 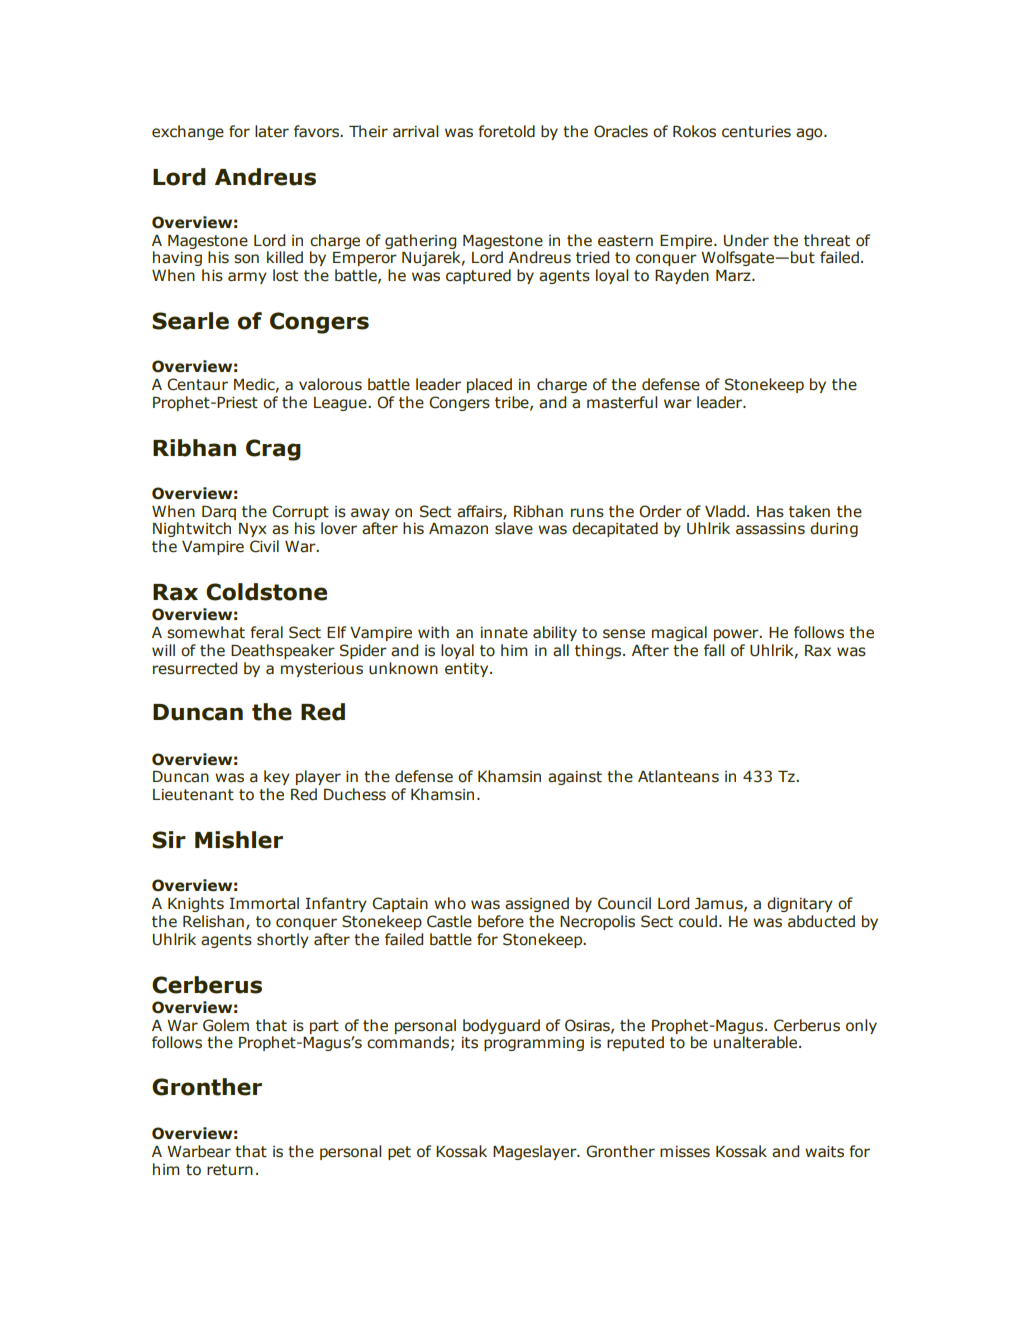 What do you see at coordinates (678, 776) in the screenshot?
I see `Atlanteans` at bounding box center [678, 776].
